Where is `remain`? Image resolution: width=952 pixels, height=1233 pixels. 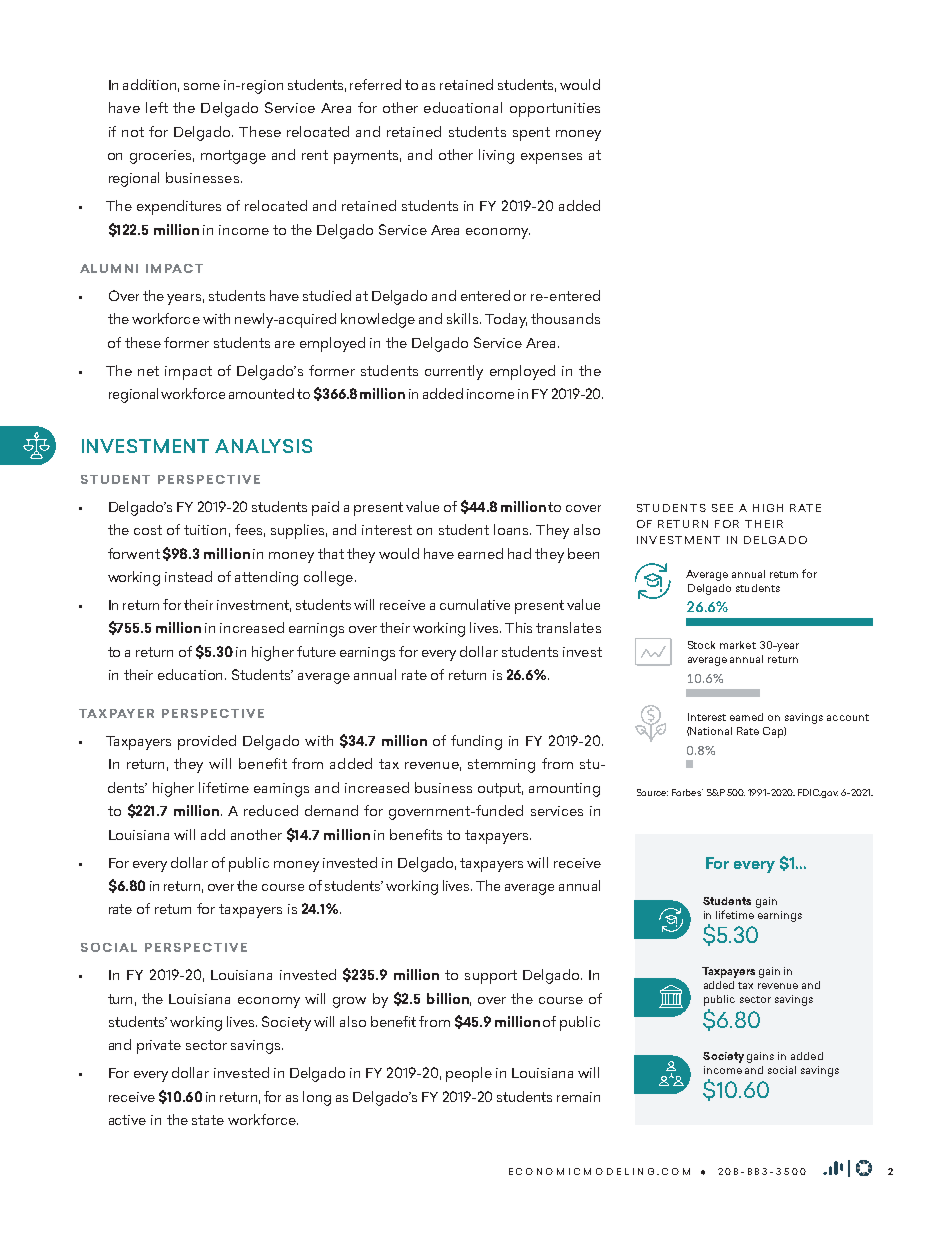
remain is located at coordinates (578, 1097).
